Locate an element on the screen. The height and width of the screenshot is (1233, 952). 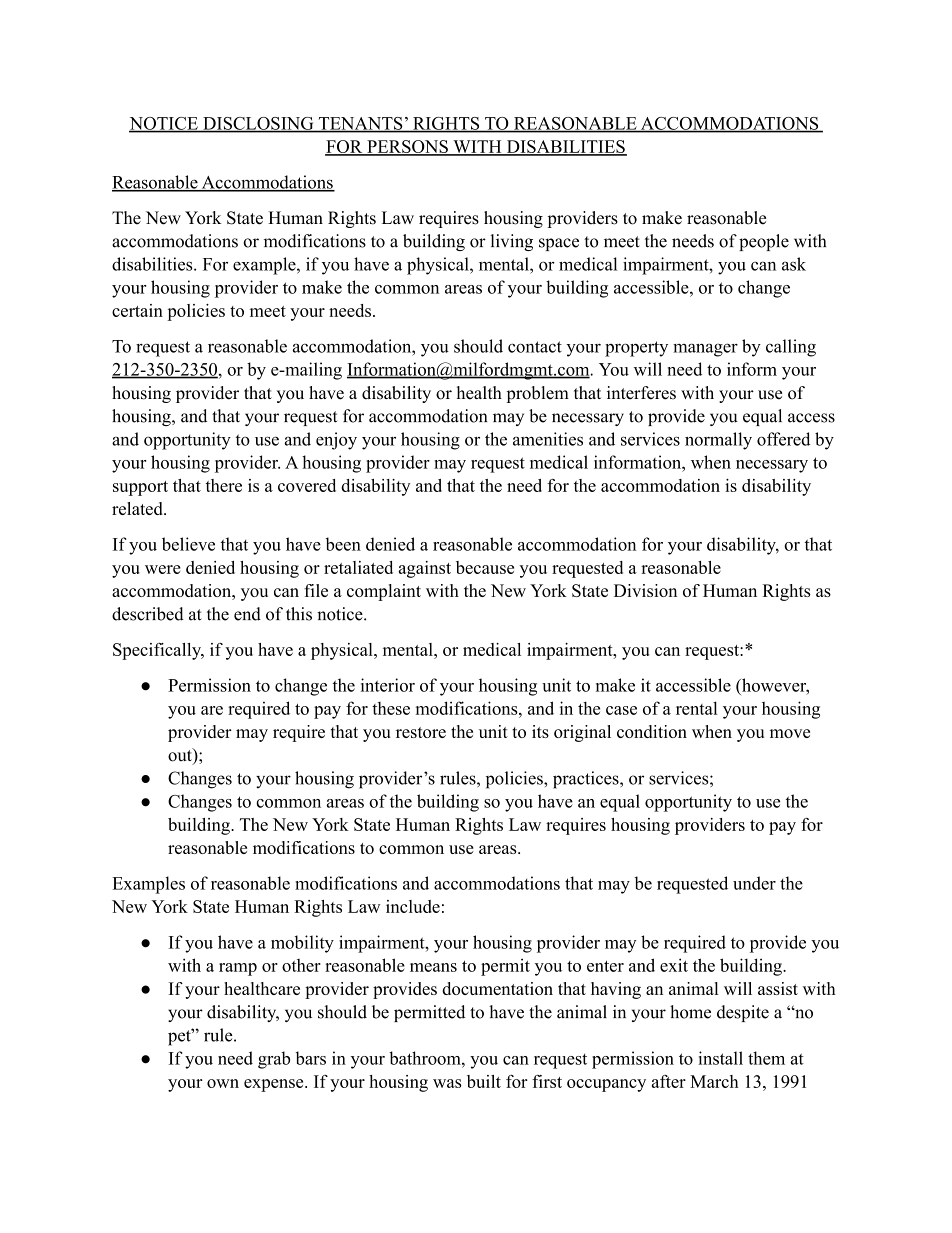
there is located at coordinates (224, 485).
